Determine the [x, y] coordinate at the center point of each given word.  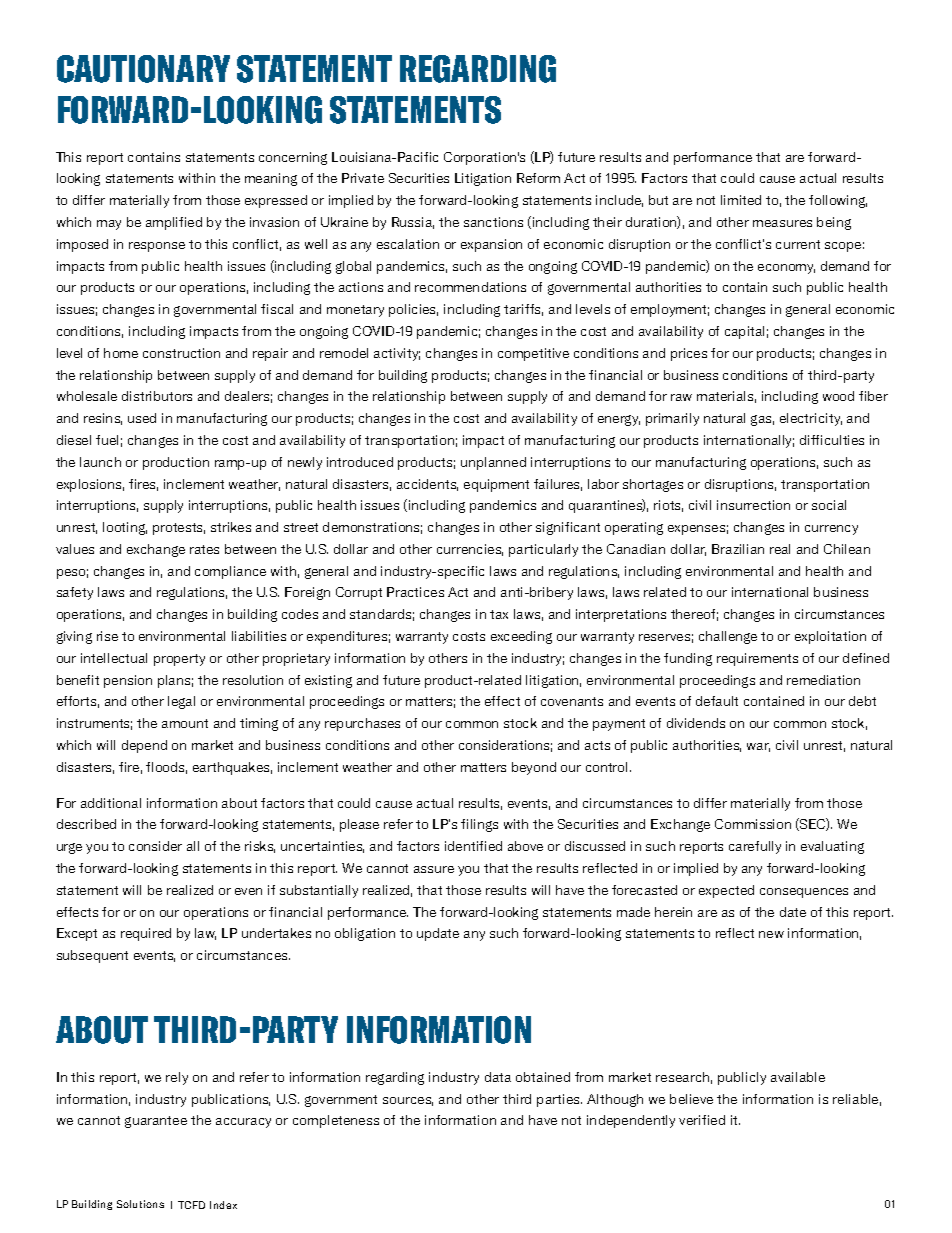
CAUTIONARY [143, 69]
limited [741, 200]
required [146, 934]
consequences [804, 893]
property [179, 660]
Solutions [140, 1204]
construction [181, 353]
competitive [533, 354]
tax [499, 614]
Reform [538, 178]
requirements [757, 659]
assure [434, 869]
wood [838, 396]
